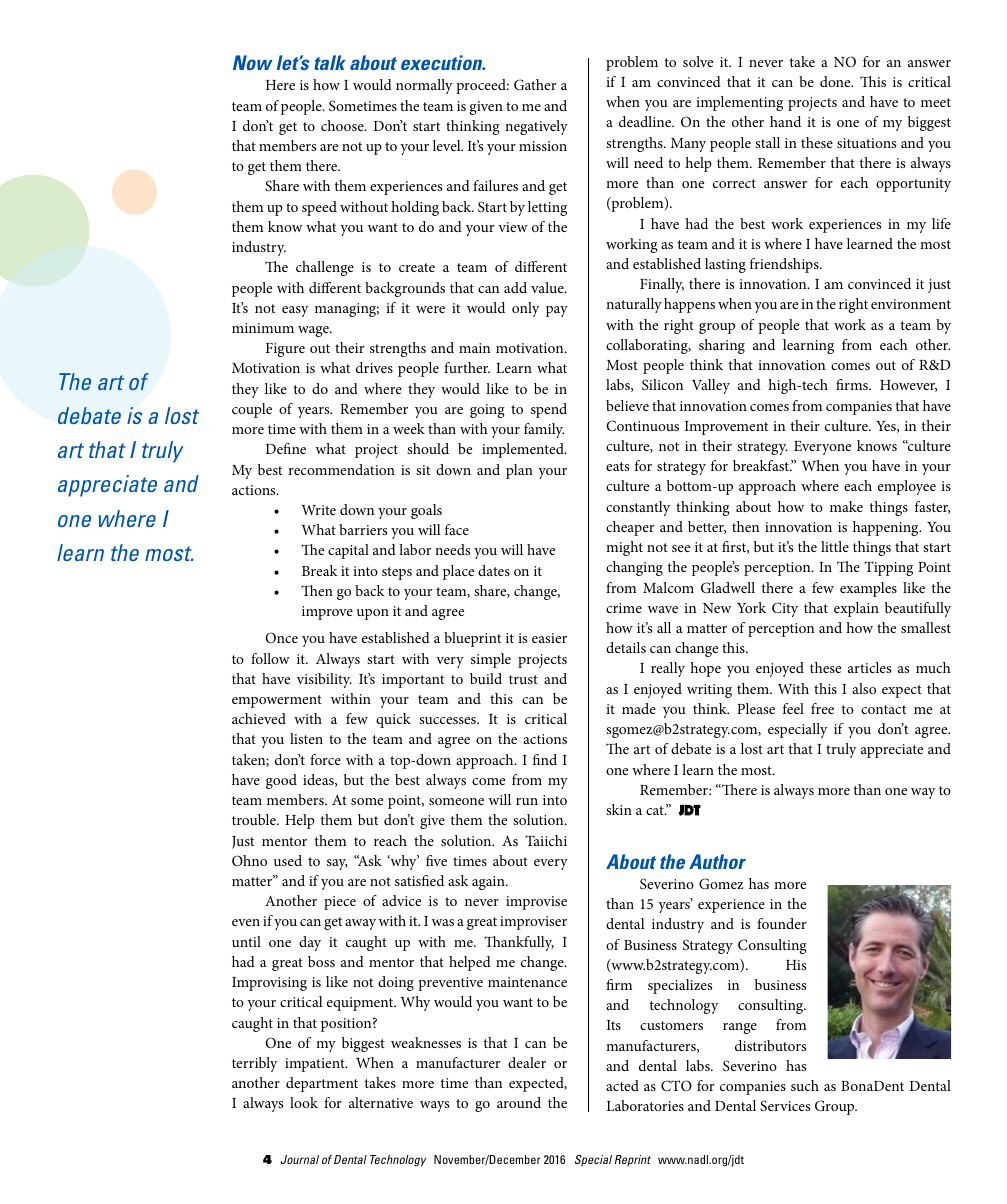 The height and width of the screenshot is (1204, 1007). I want to click on recommendation, so click(341, 469).
